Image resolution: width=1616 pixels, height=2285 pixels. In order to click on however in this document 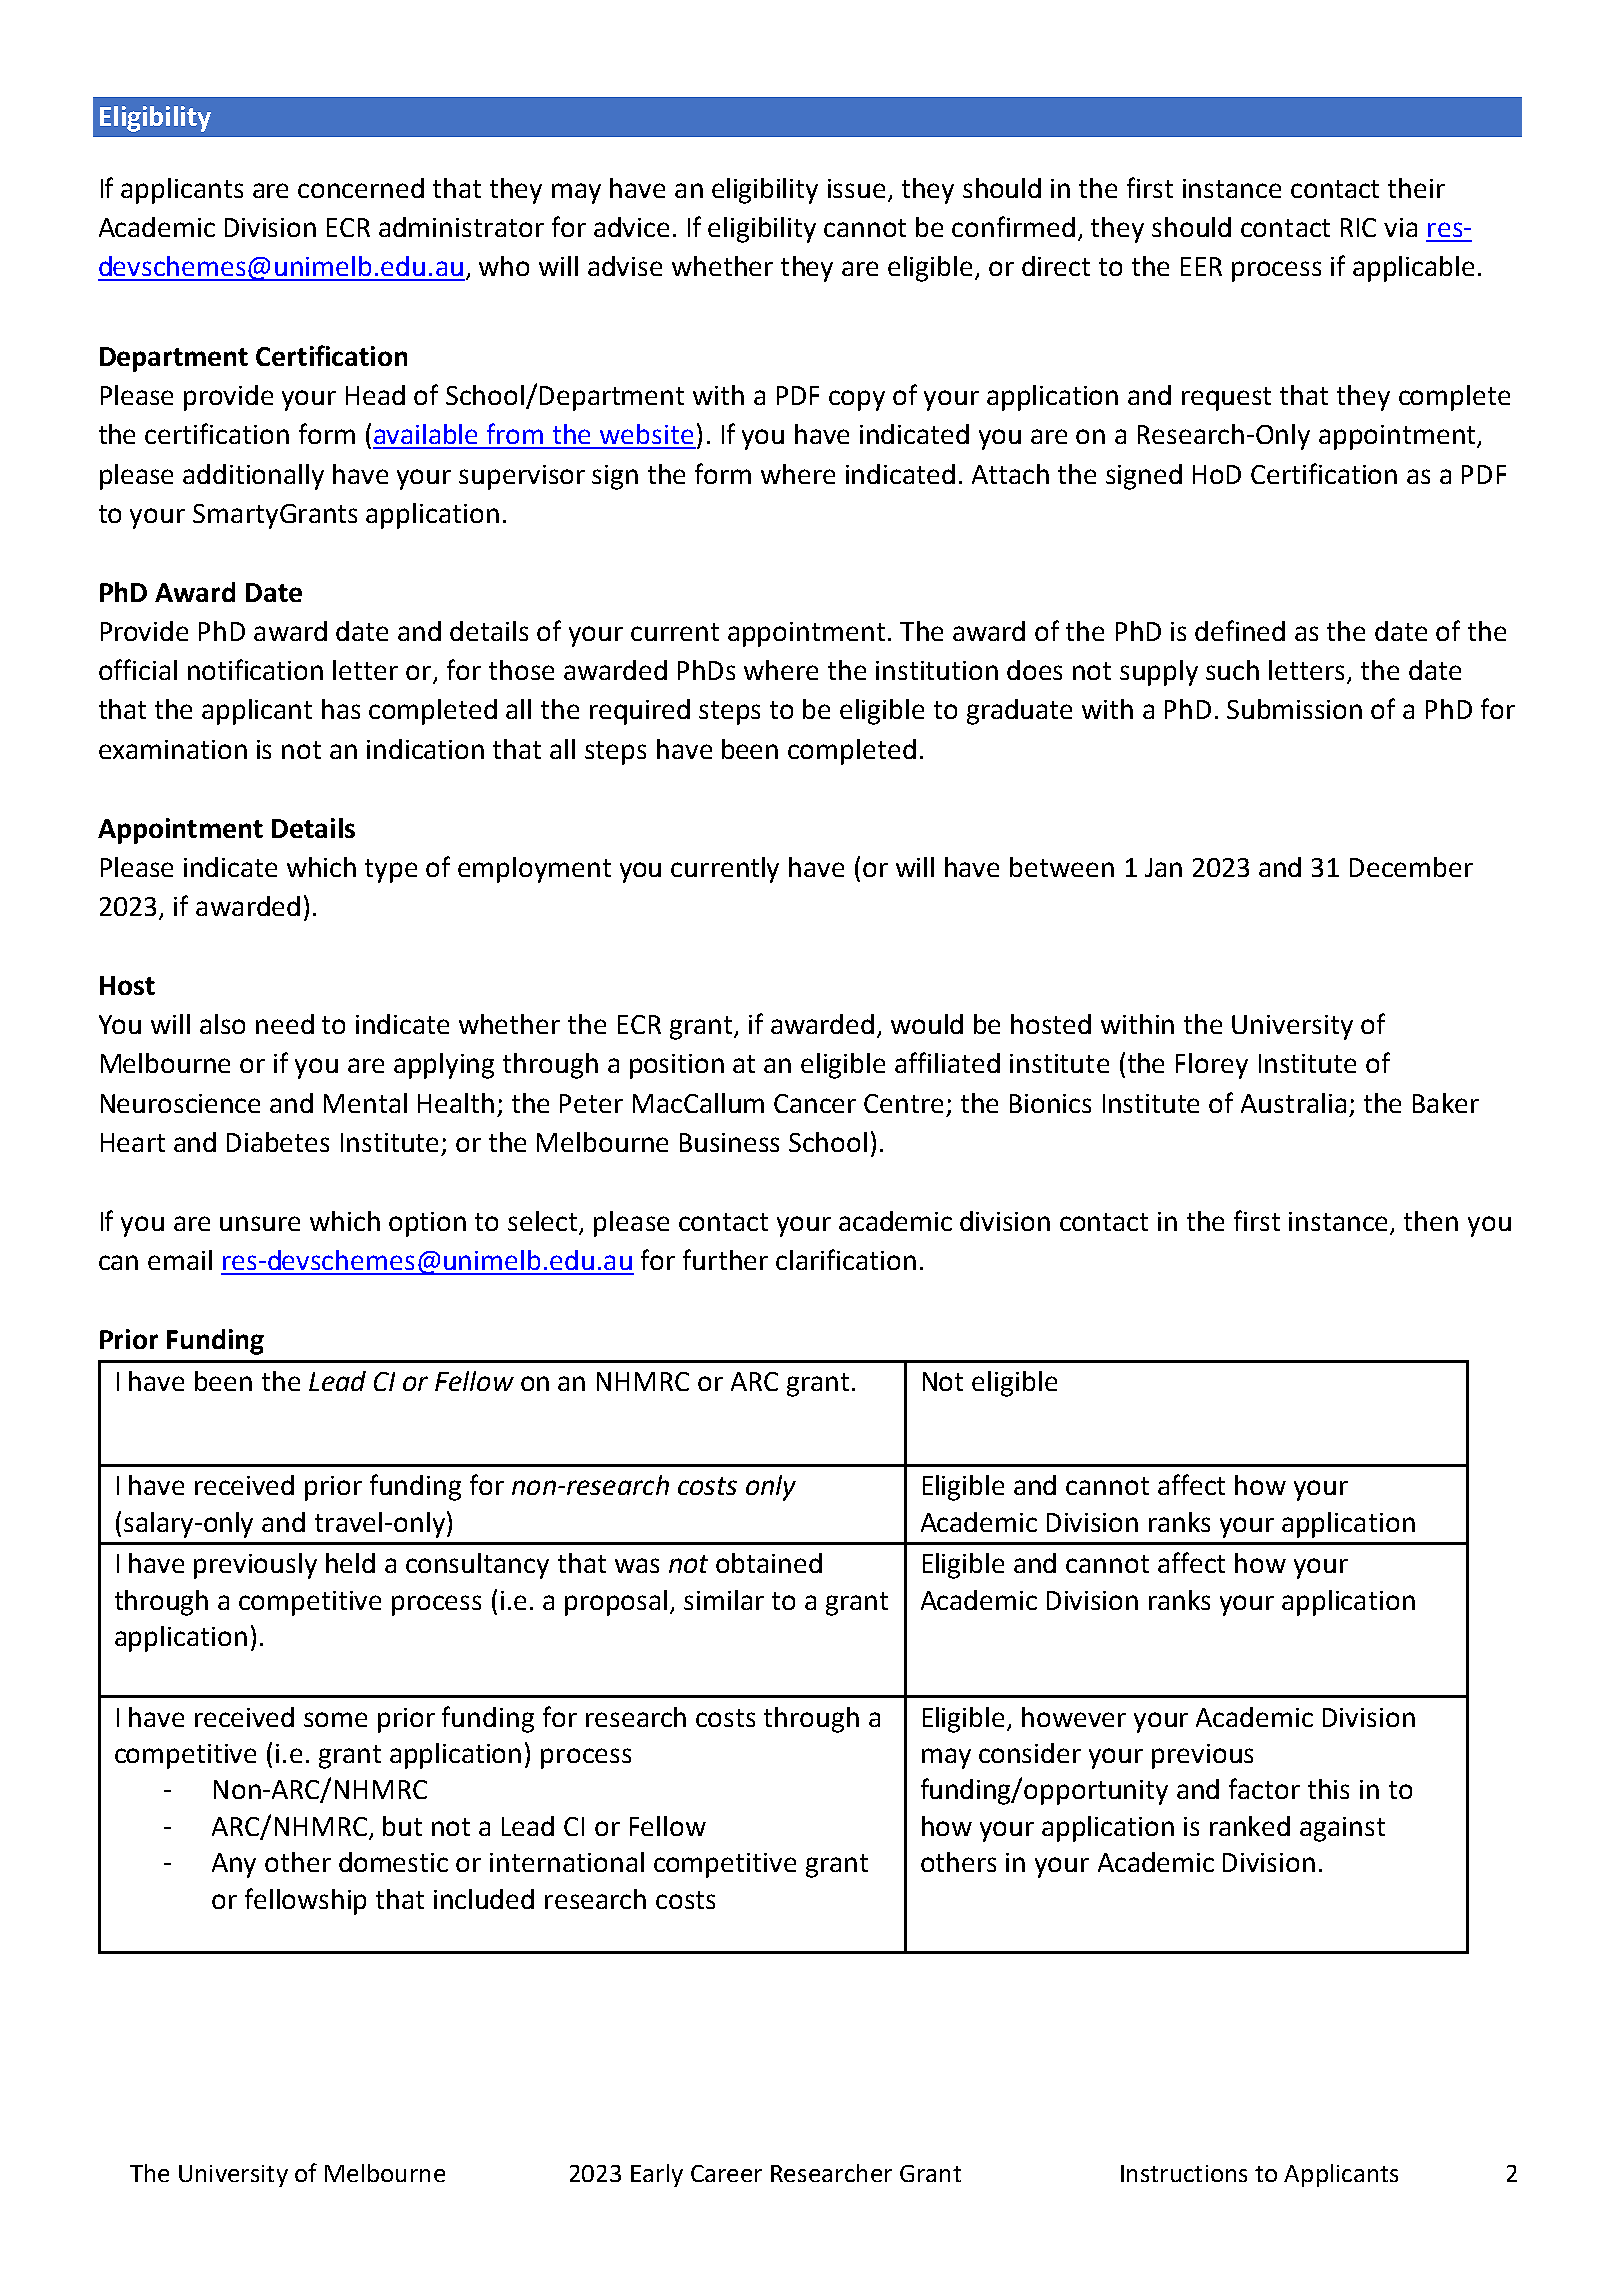, I will do `click(1074, 1717)`.
